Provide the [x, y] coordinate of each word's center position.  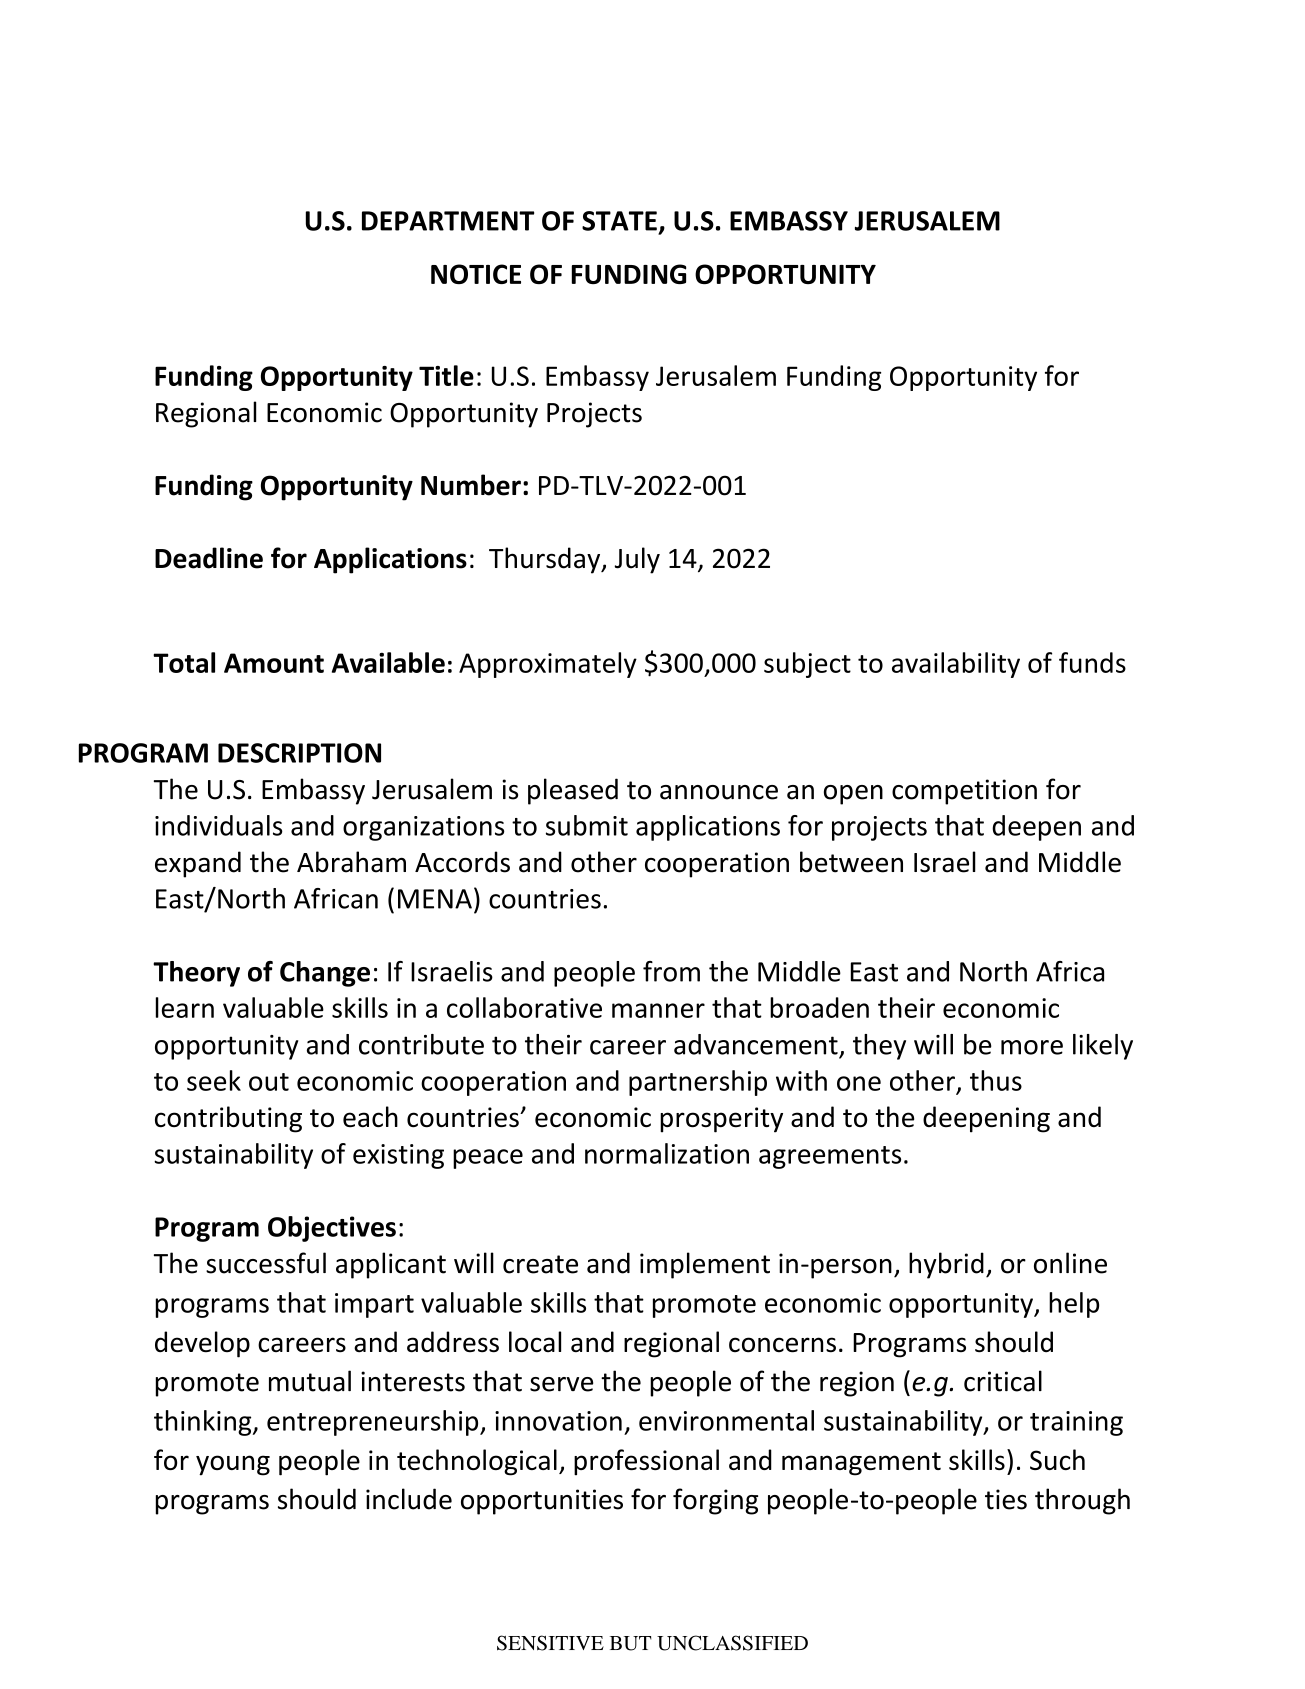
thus [996, 1080]
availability [956, 665]
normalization [667, 1153]
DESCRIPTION [299, 753]
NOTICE [476, 274]
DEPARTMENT [448, 221]
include [409, 1499]
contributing [228, 1119]
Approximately [548, 665]
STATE [619, 221]
